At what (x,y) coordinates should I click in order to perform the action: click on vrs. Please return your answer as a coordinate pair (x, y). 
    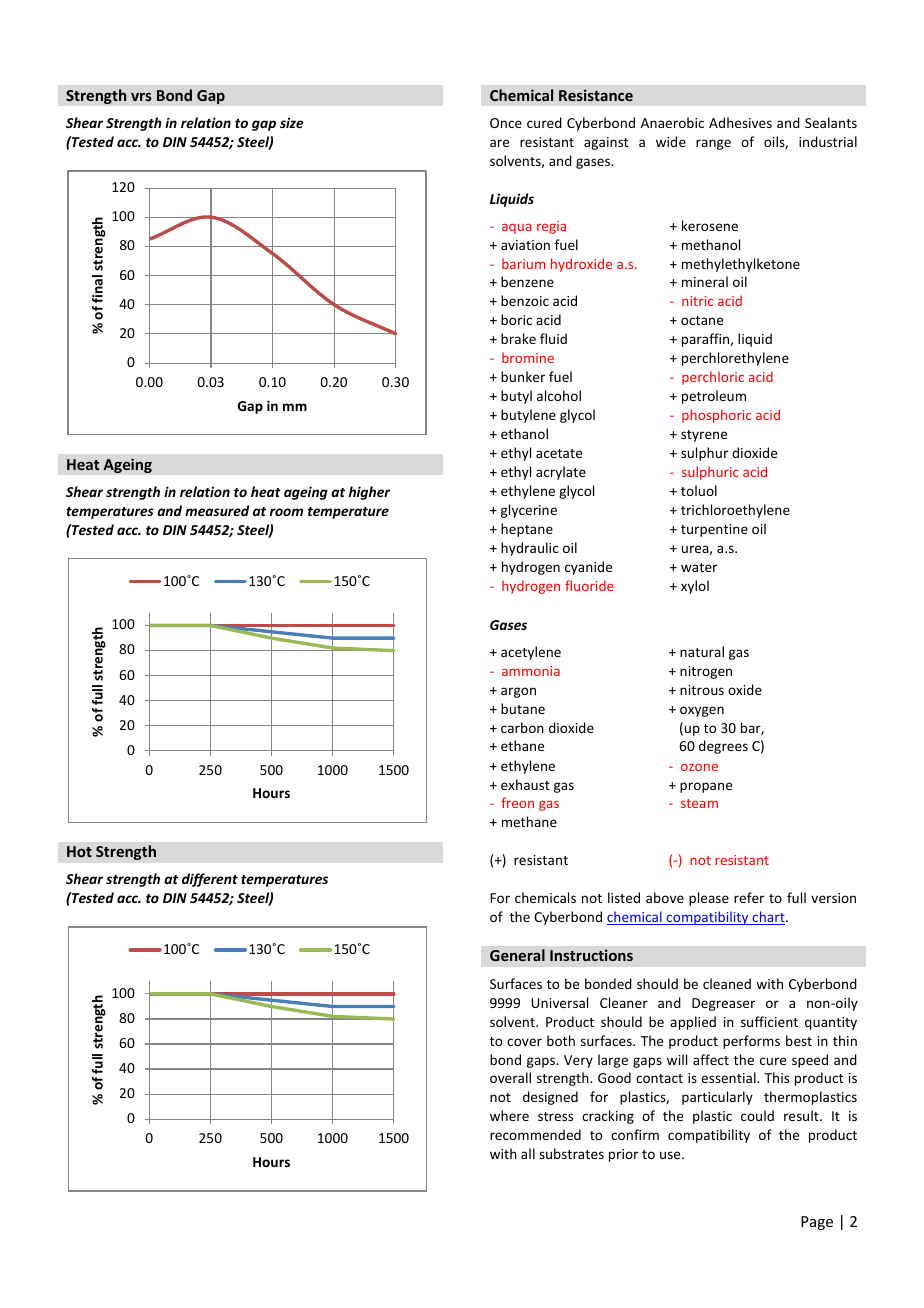
    Looking at the image, I should click on (141, 97).
